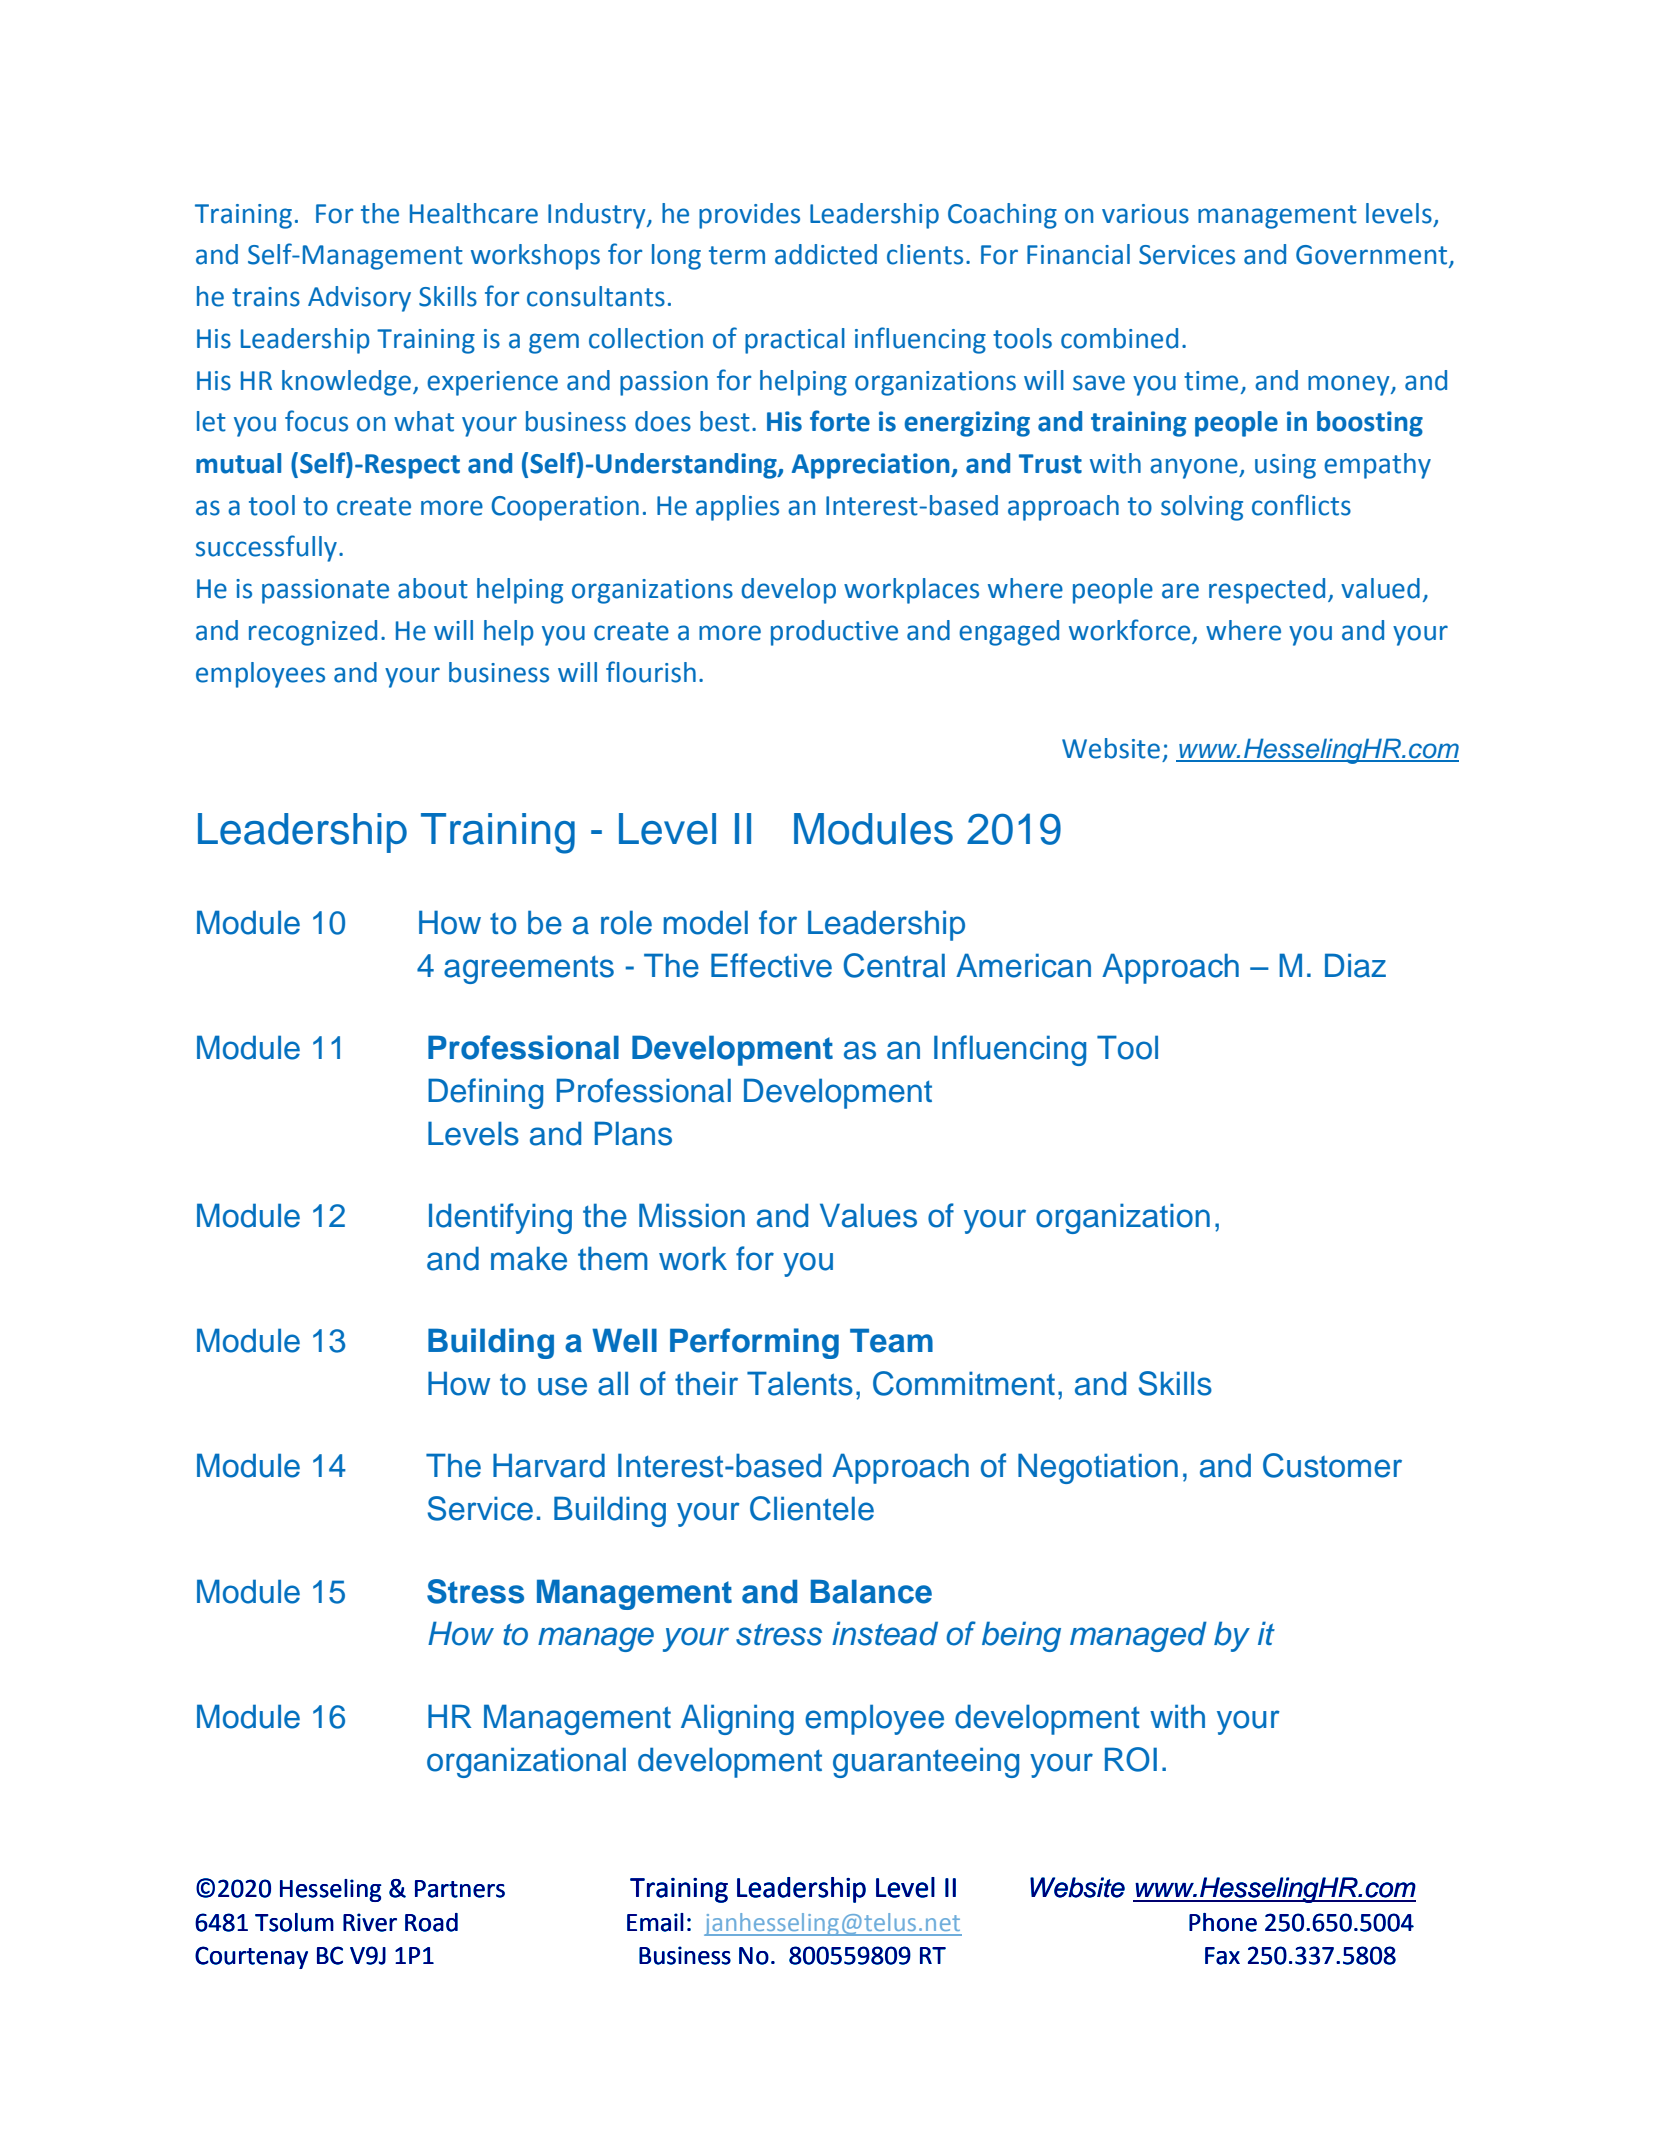  I want to click on recognized, so click(313, 633).
